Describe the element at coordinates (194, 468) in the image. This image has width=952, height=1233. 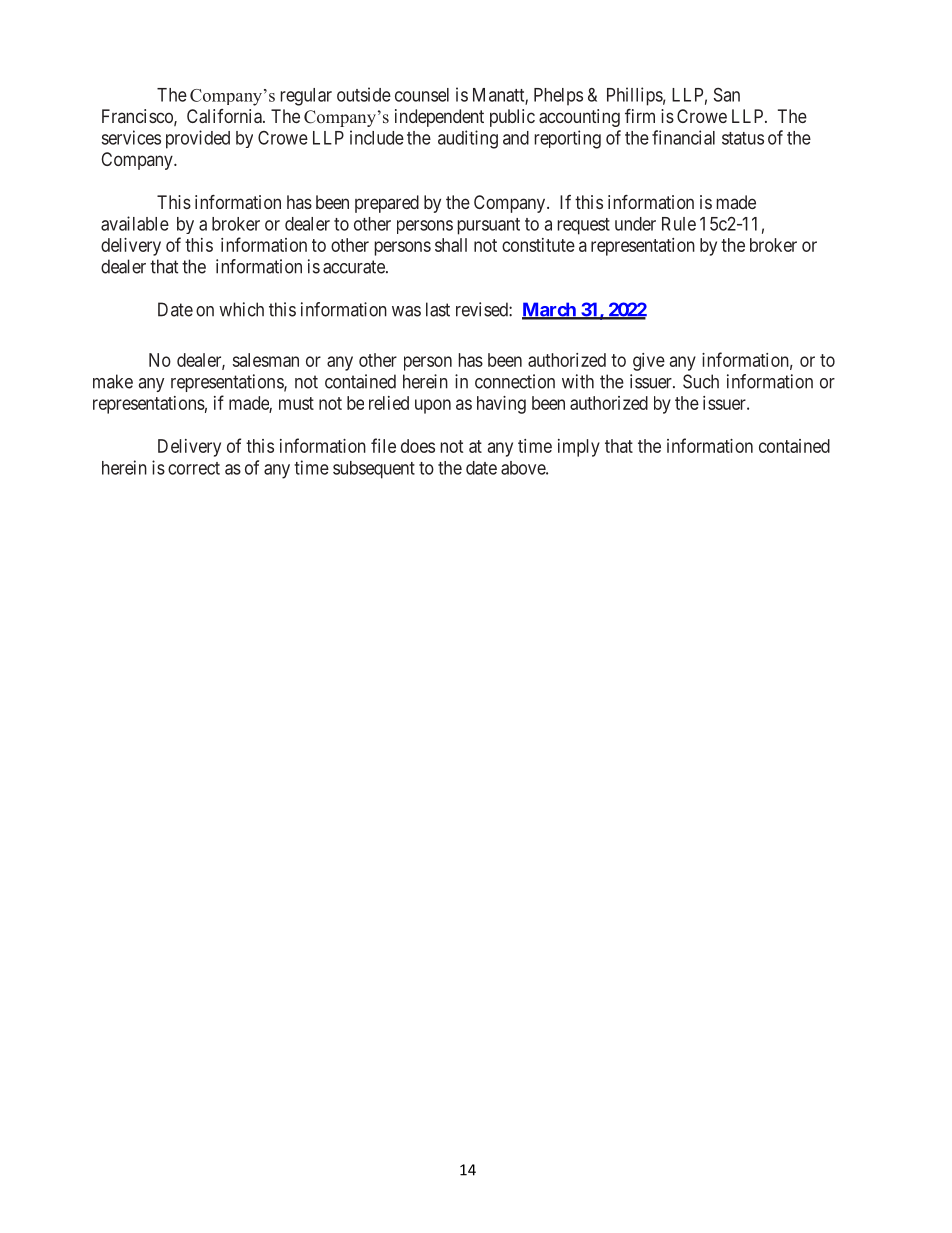
I see `correct` at that location.
